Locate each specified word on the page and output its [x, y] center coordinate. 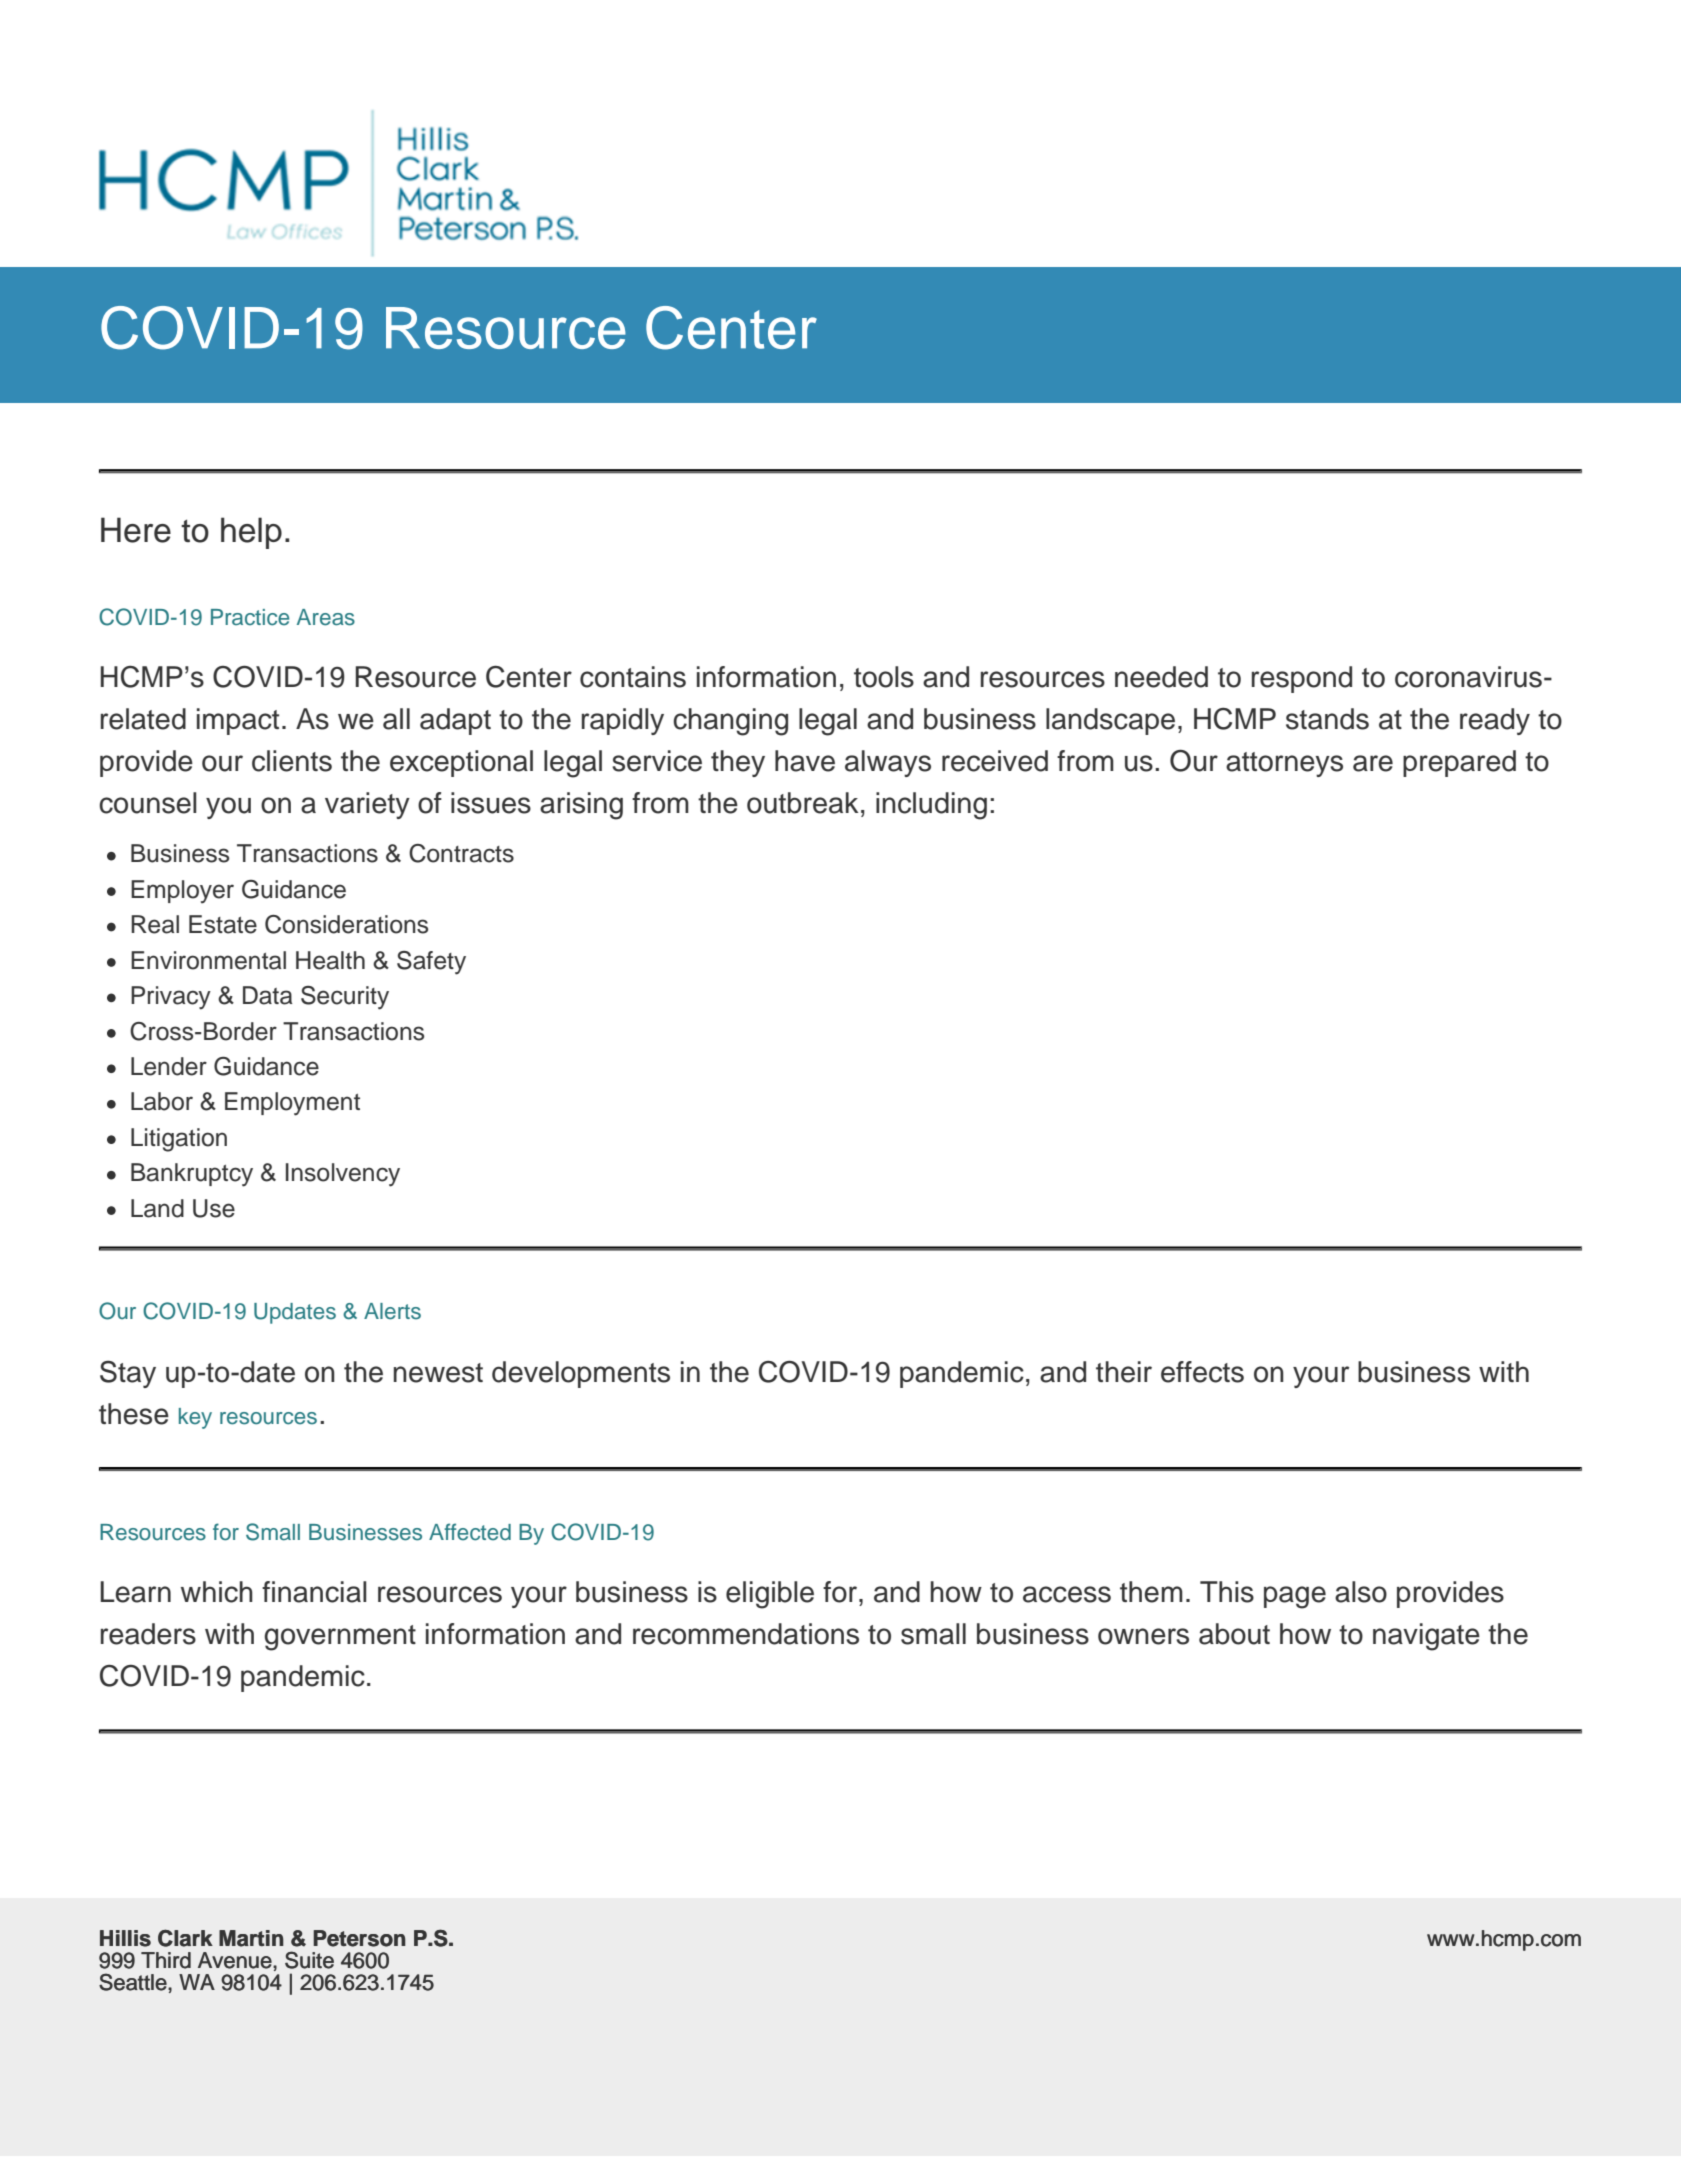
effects [1202, 1372]
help [251, 533]
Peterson [359, 1938]
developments [581, 1374]
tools [884, 677]
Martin [251, 1938]
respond [1302, 679]
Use [214, 1208]
